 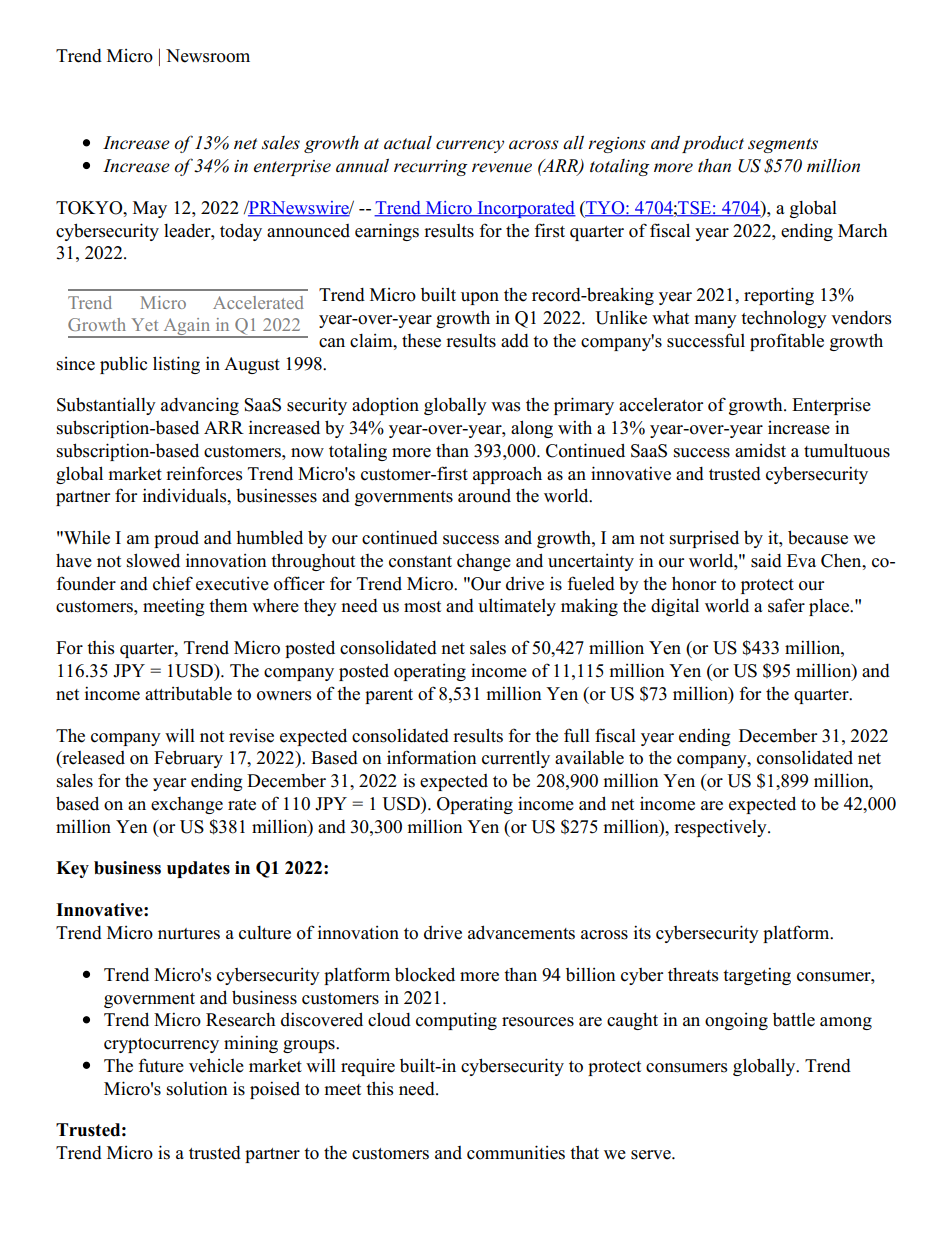 I want to click on these, so click(x=421, y=341).
